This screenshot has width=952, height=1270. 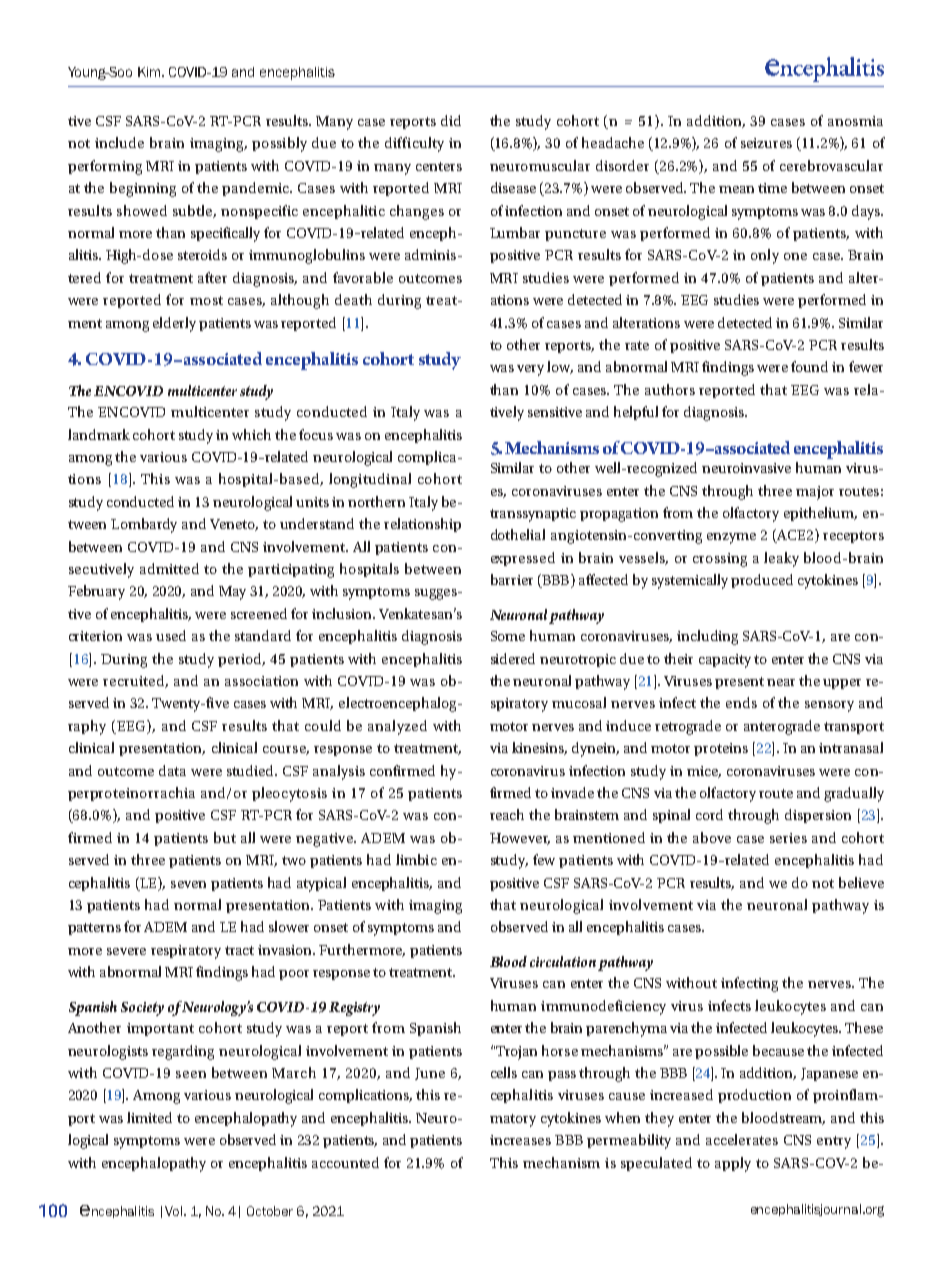 What do you see at coordinates (507, 814) in the screenshot?
I see `reach` at bounding box center [507, 814].
